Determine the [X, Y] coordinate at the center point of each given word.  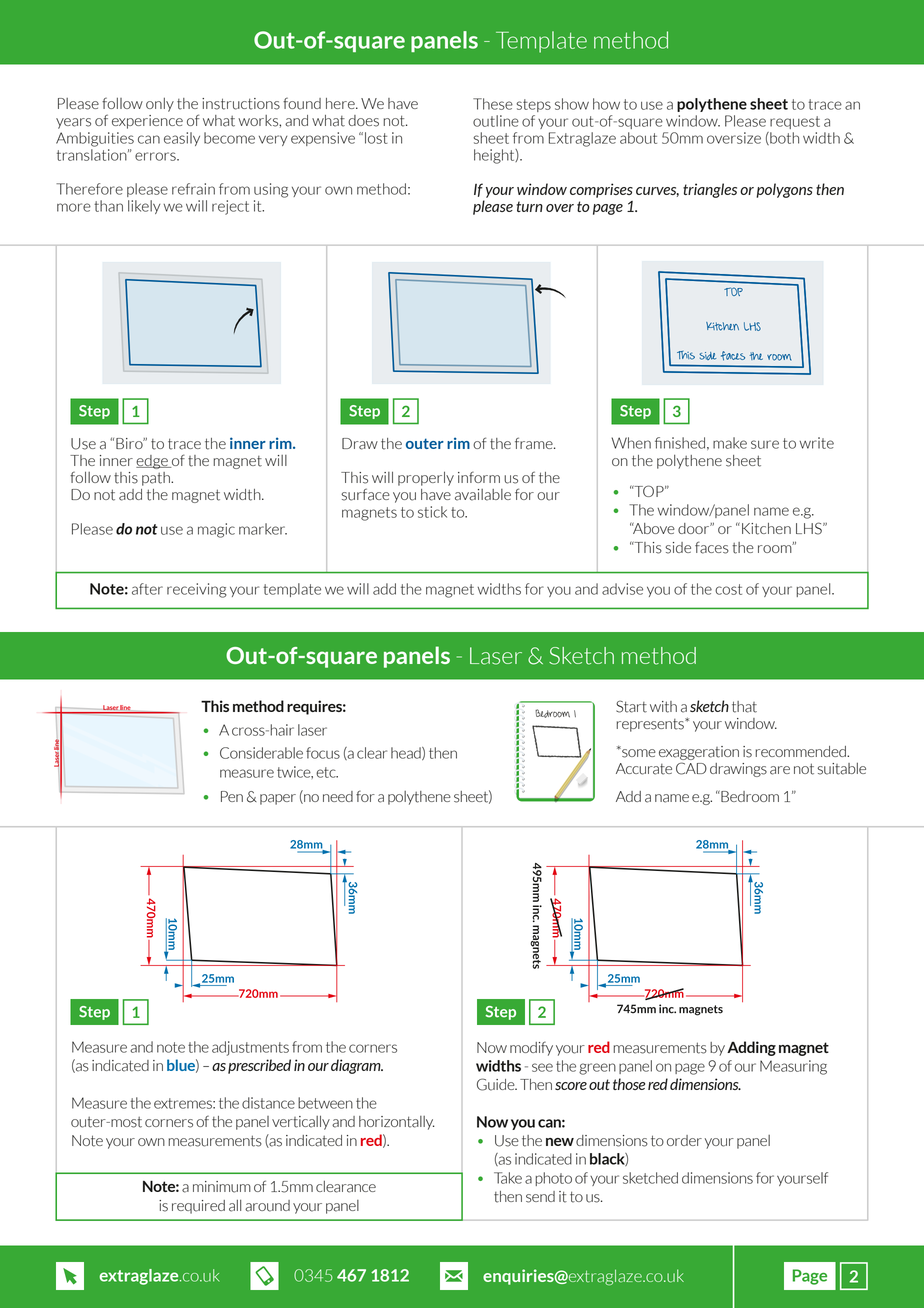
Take [508, 1178]
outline [496, 121]
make [730, 443]
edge [153, 462]
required [198, 1207]
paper [278, 799]
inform [479, 477]
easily [182, 139]
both [783, 138]
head [407, 753]
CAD [691, 768]
